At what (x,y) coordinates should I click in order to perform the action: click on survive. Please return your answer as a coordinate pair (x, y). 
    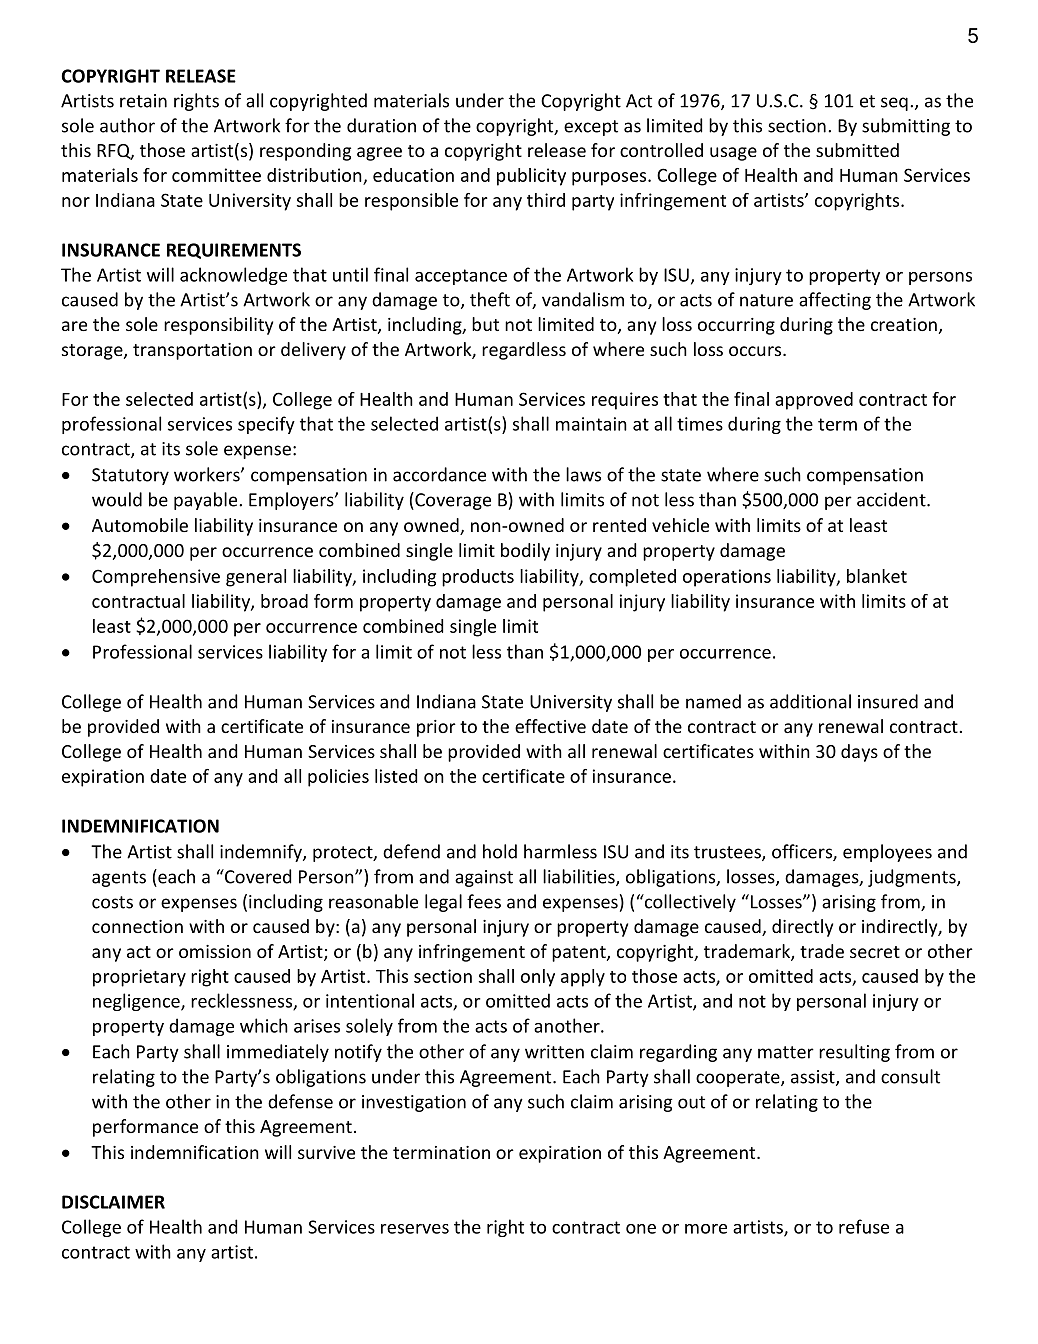
    Looking at the image, I should click on (326, 1152).
